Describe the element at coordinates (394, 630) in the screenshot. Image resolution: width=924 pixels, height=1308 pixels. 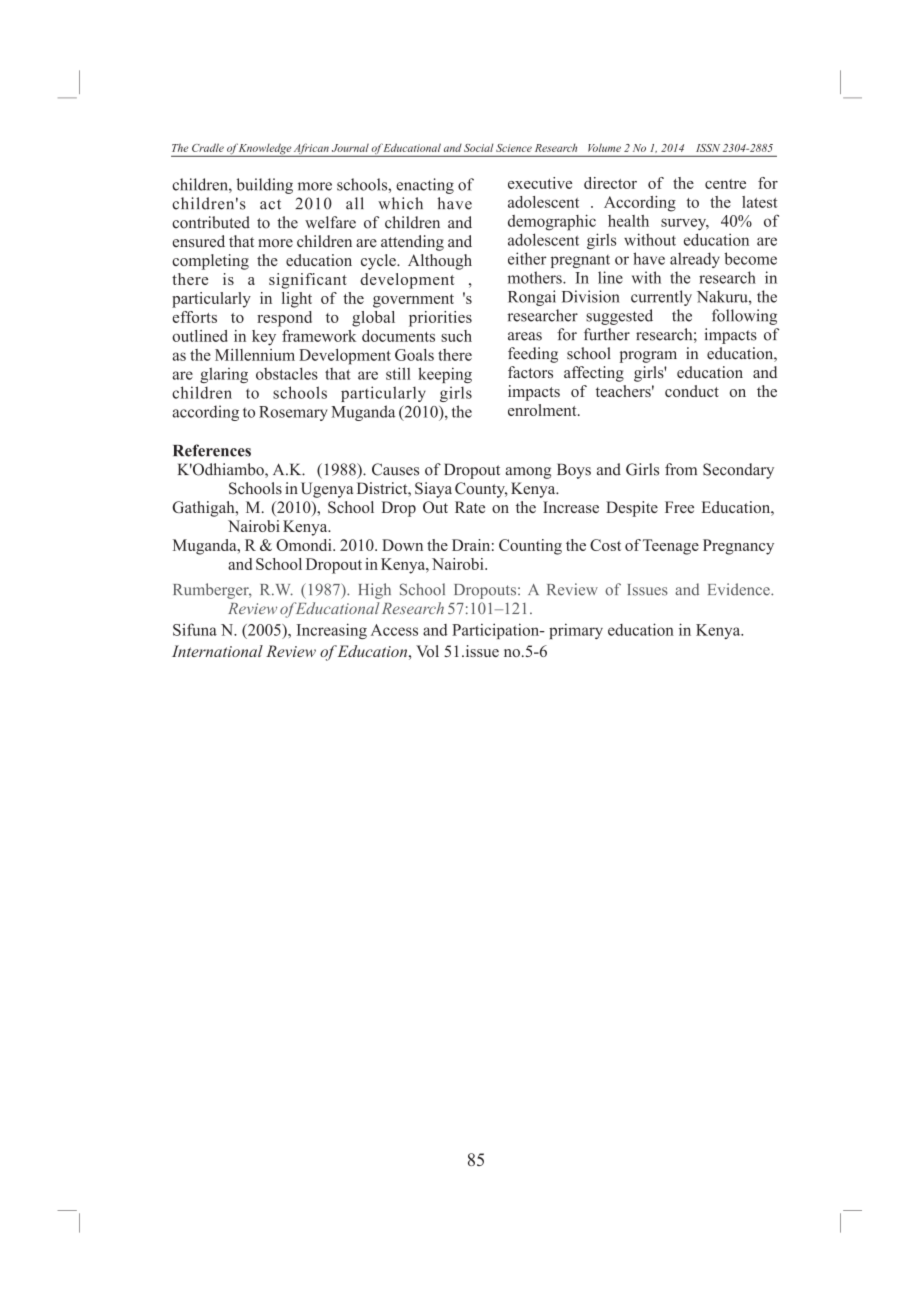
I see `Access` at that location.
